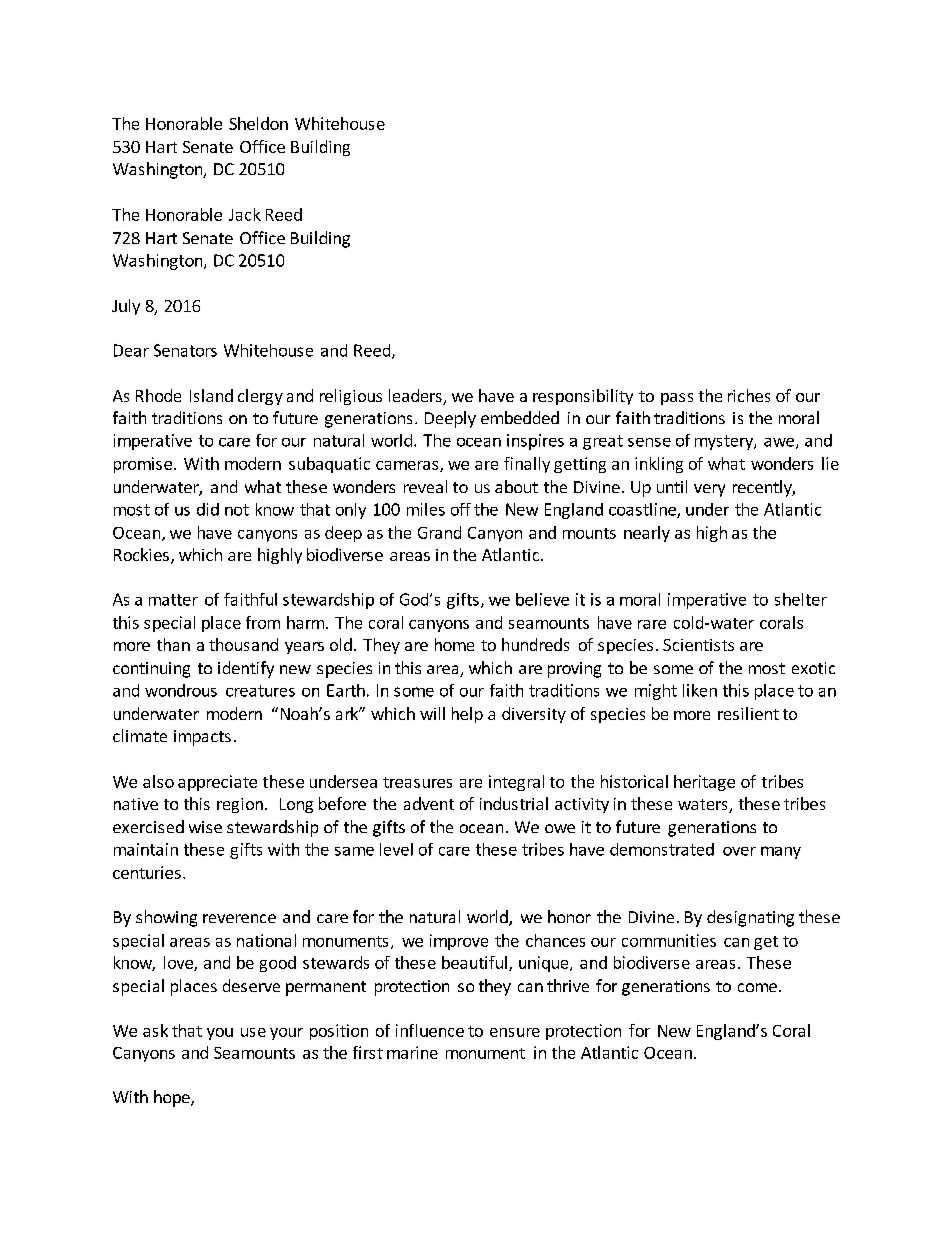 Image resolution: width=952 pixels, height=1233 pixels. Describe the element at coordinates (725, 442) in the page. I see `mystery` at that location.
